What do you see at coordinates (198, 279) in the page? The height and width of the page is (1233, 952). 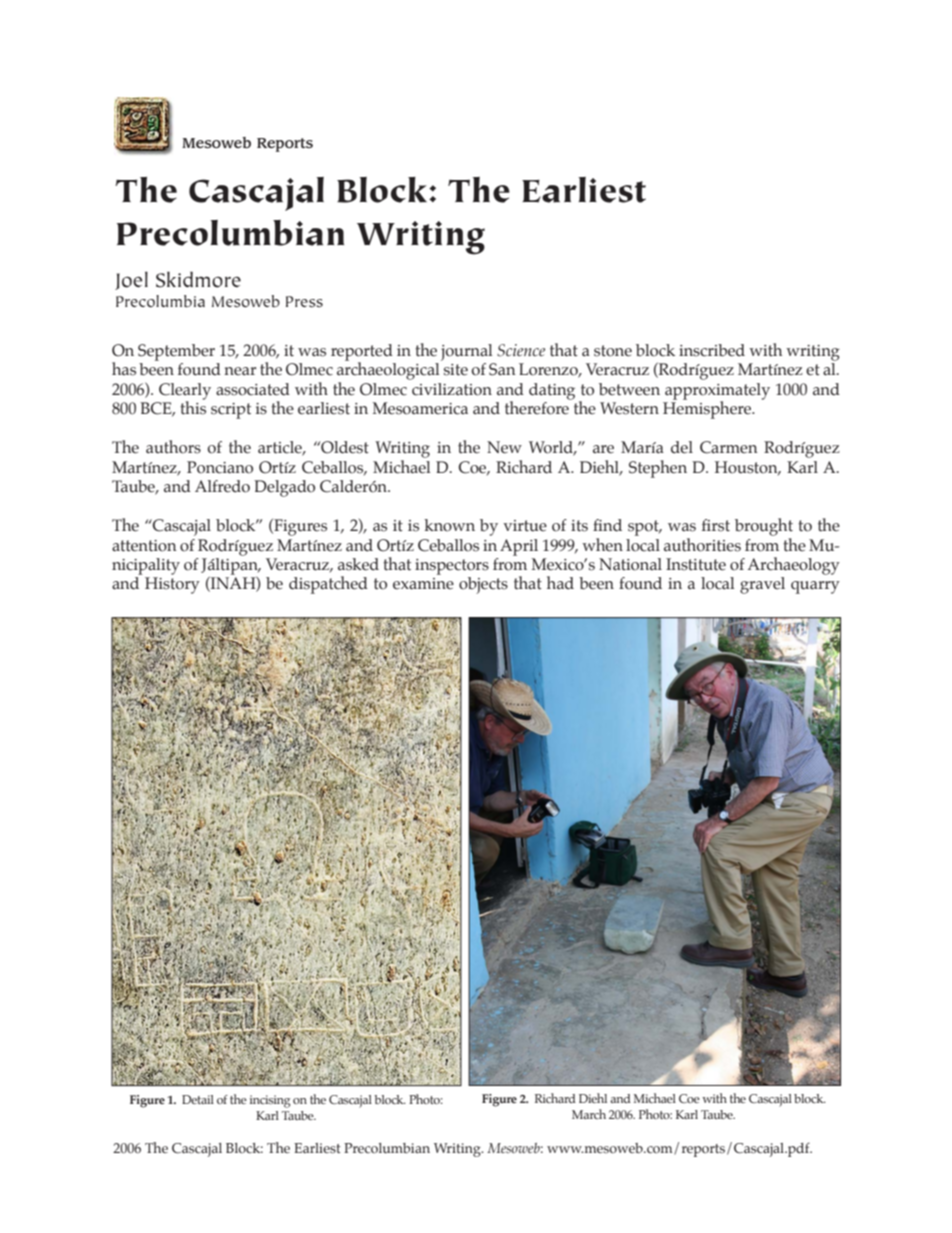 I see `Skidmore` at bounding box center [198, 279].
